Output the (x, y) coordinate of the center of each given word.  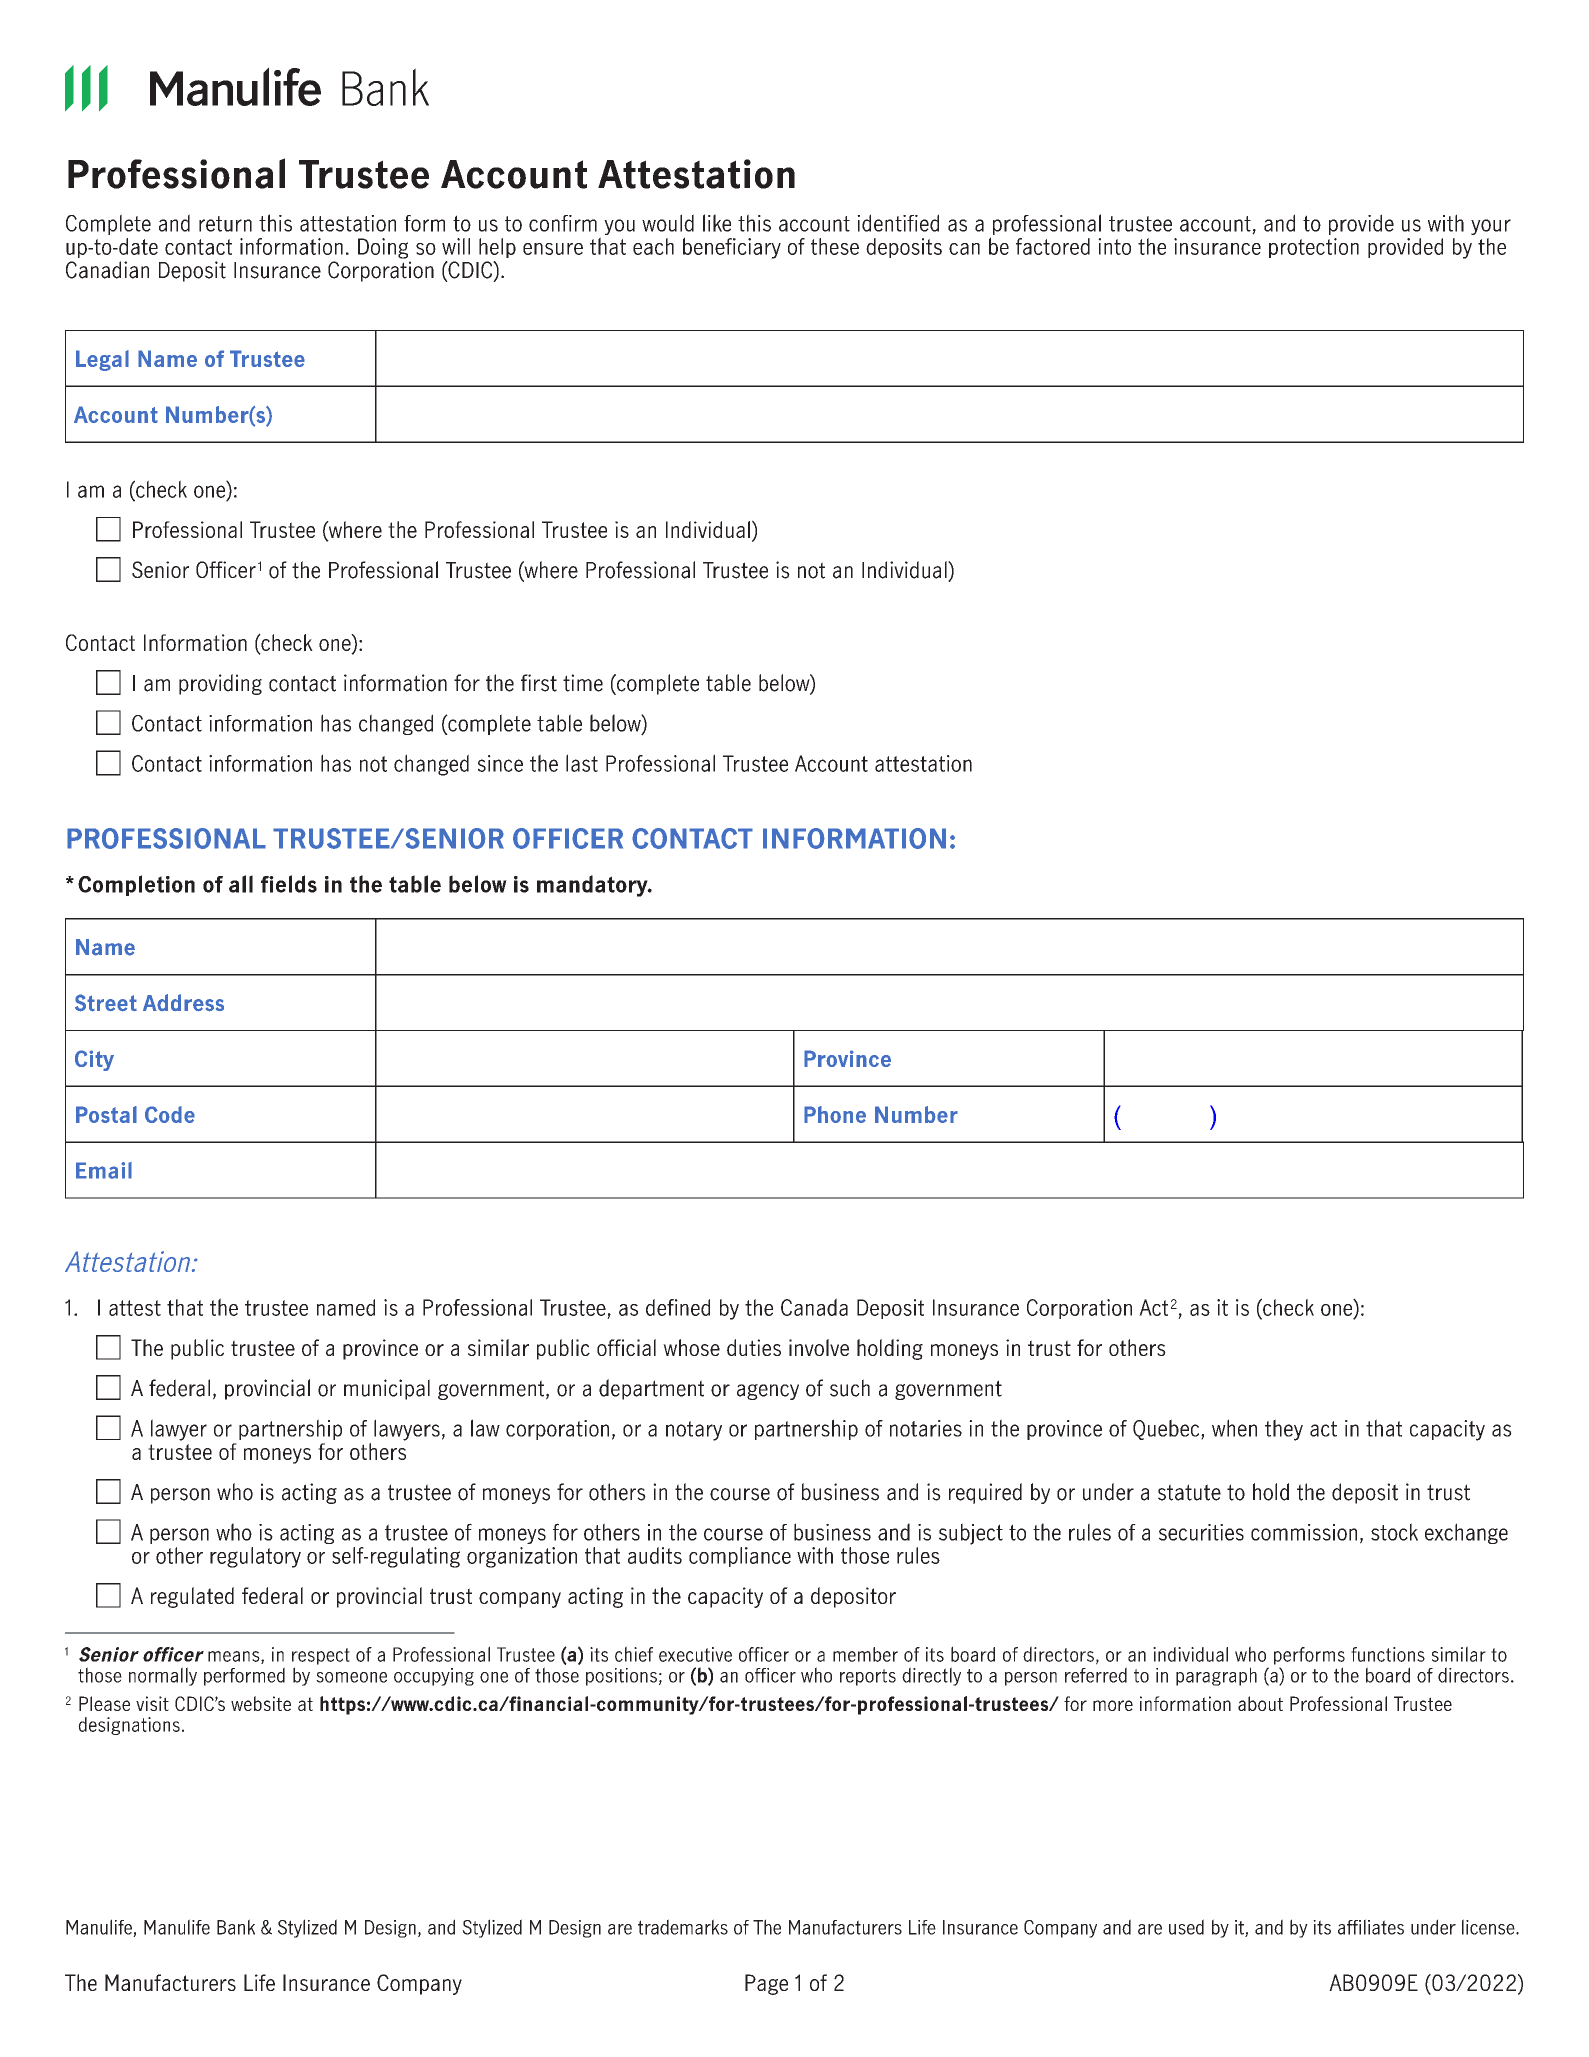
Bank (236, 1927)
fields (289, 884)
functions (1388, 1654)
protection (1314, 248)
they (1284, 1430)
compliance (740, 1557)
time (583, 683)
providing (220, 684)
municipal (387, 1389)
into (1114, 246)
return (225, 224)
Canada (814, 1307)
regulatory (255, 1557)
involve (819, 1347)
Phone (835, 1114)
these (835, 246)
